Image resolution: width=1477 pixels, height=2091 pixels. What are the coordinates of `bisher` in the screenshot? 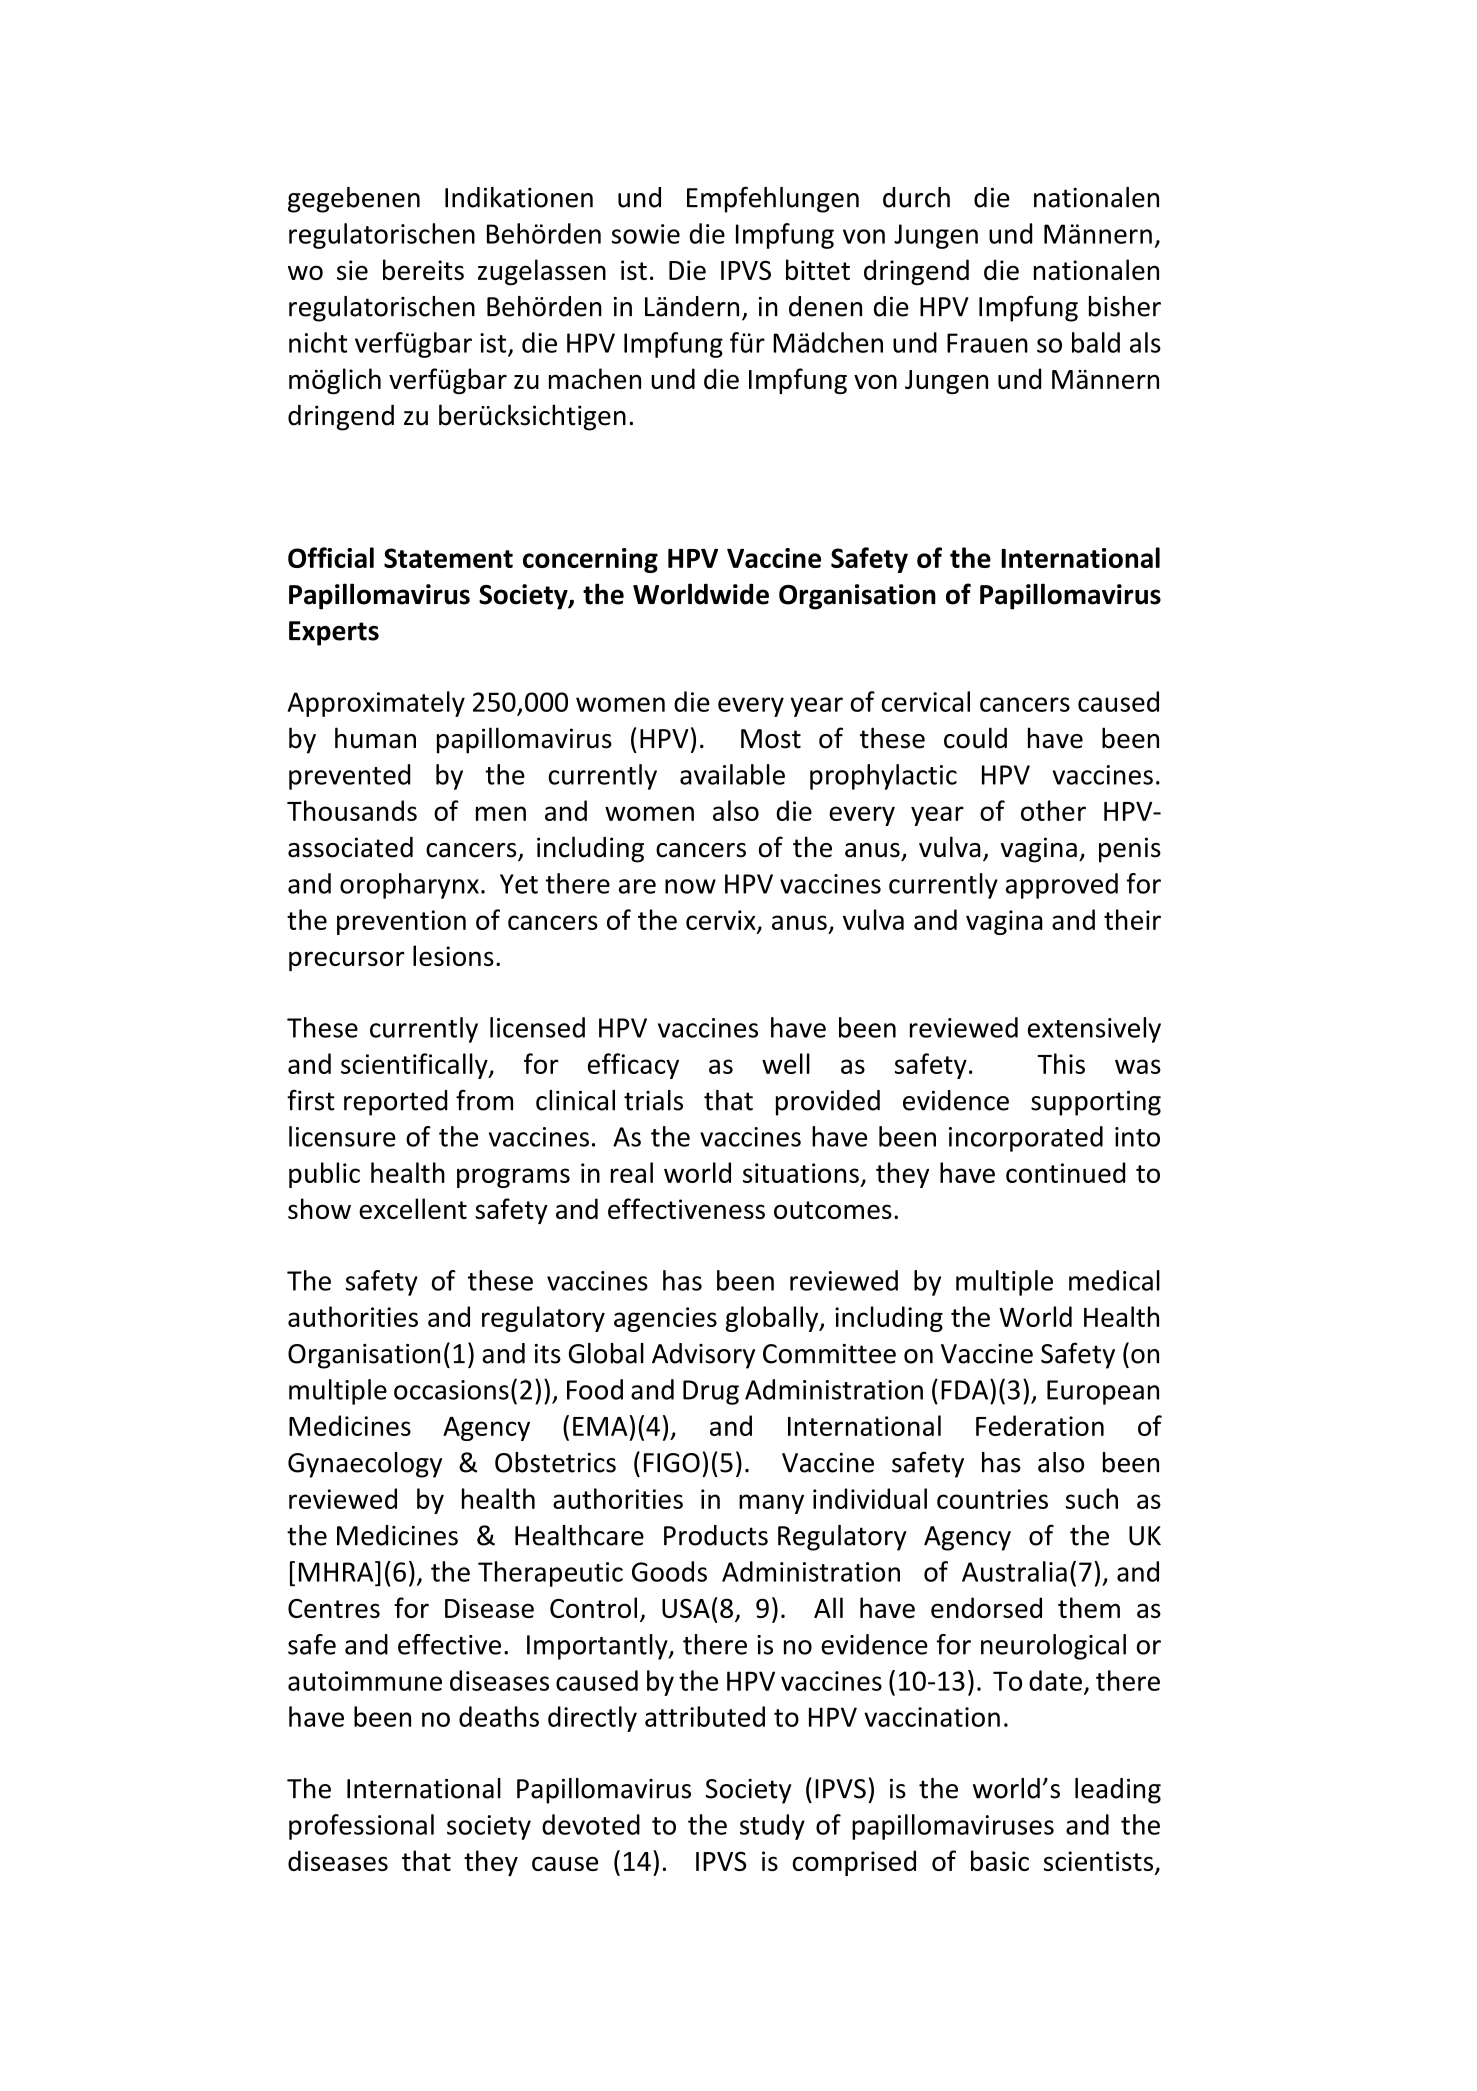 It's located at (1125, 306).
